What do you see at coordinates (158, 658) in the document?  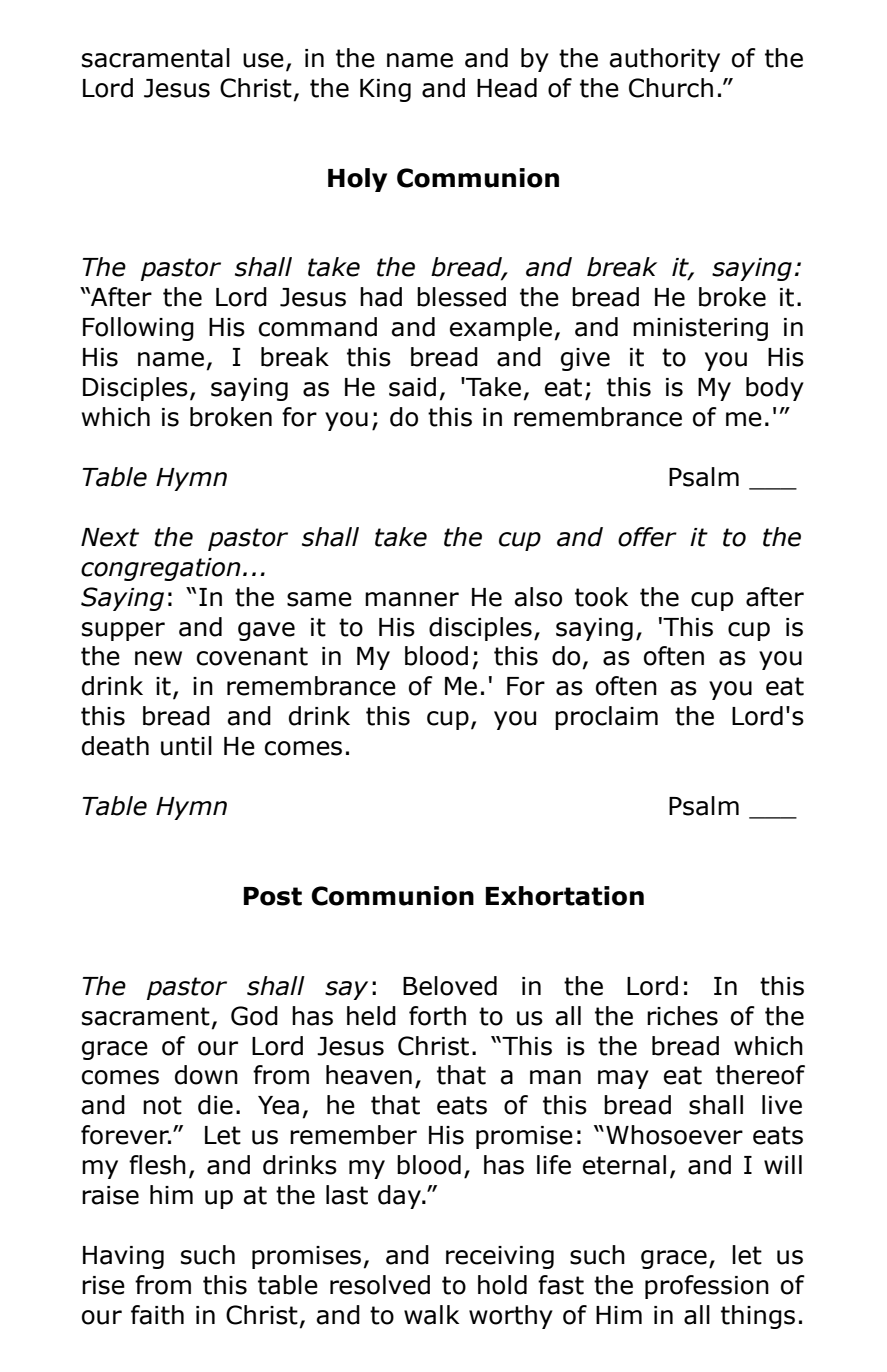 I see `new` at bounding box center [158, 658].
